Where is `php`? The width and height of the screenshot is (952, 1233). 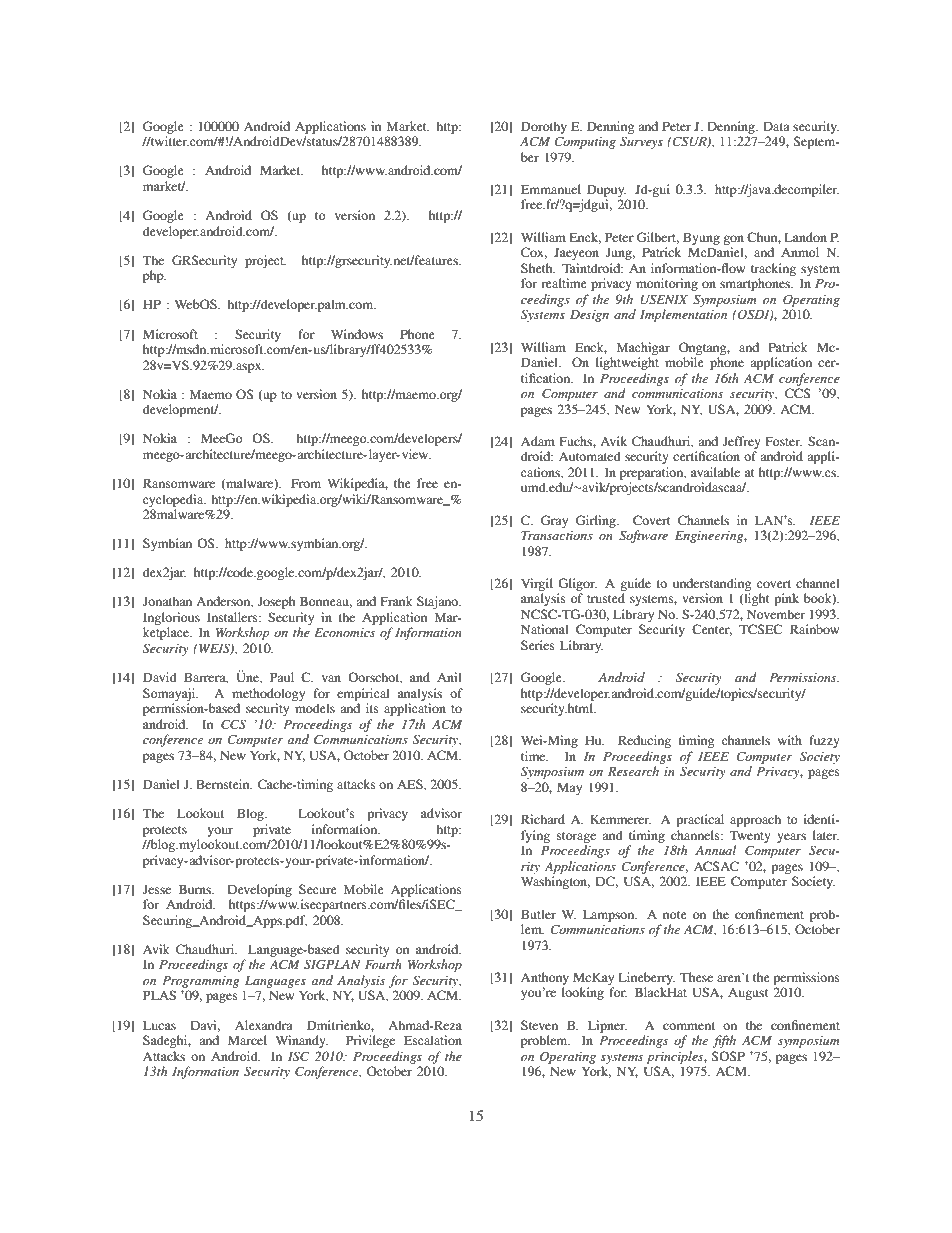
php is located at coordinates (154, 276).
